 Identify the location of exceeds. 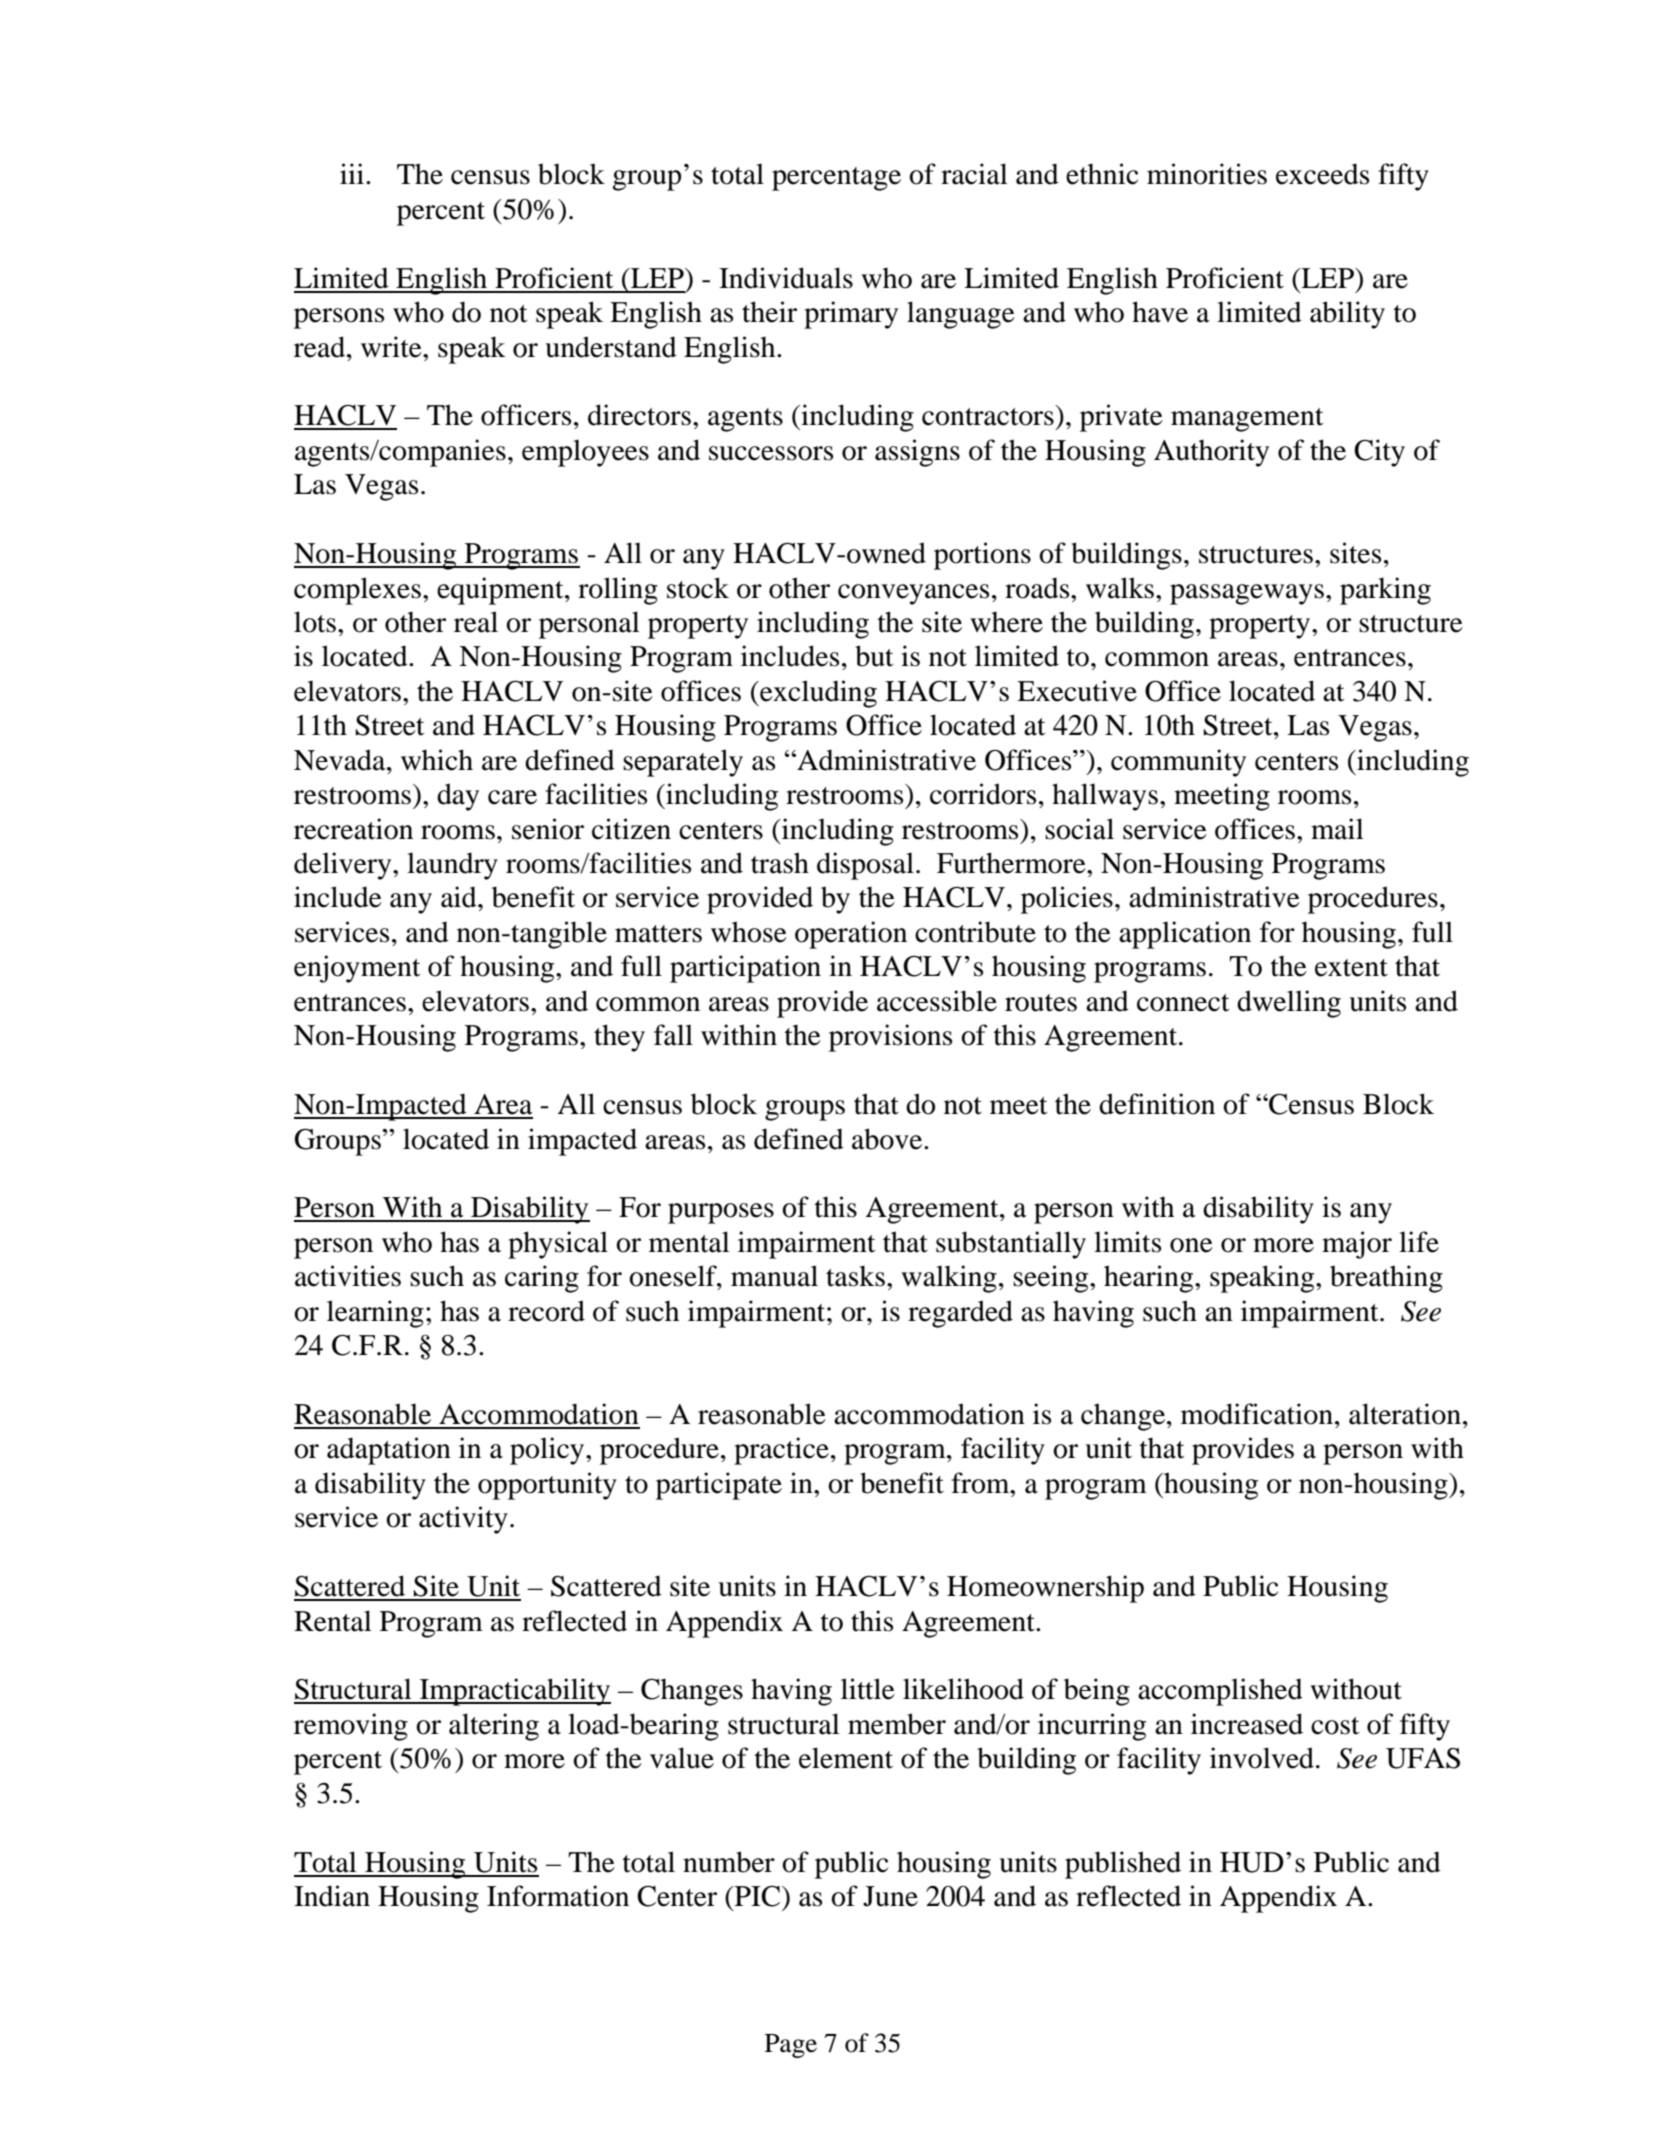
(1322, 174).
